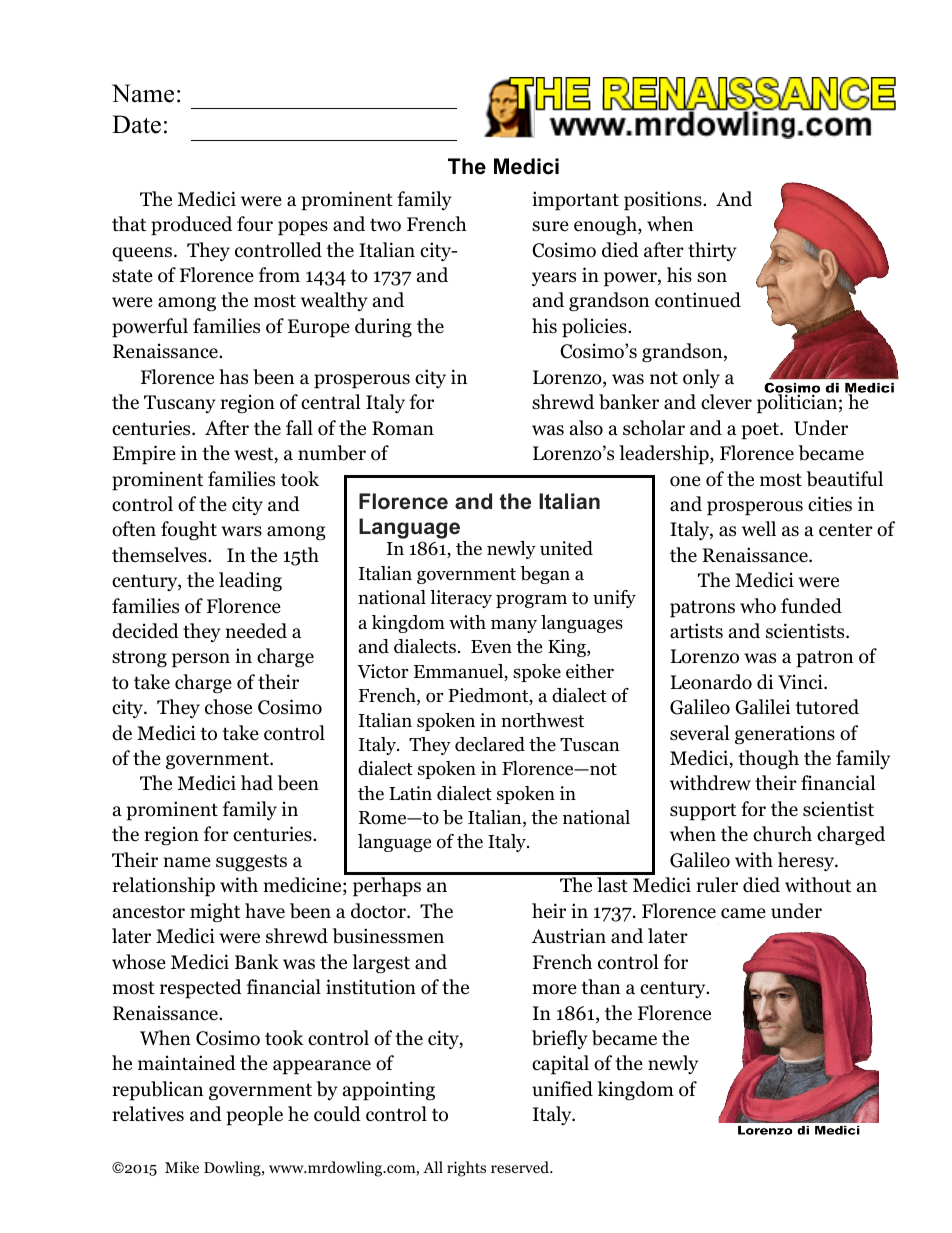 The width and height of the screenshot is (952, 1233). Describe the element at coordinates (466, 1169) in the screenshot. I see `rights` at that location.
